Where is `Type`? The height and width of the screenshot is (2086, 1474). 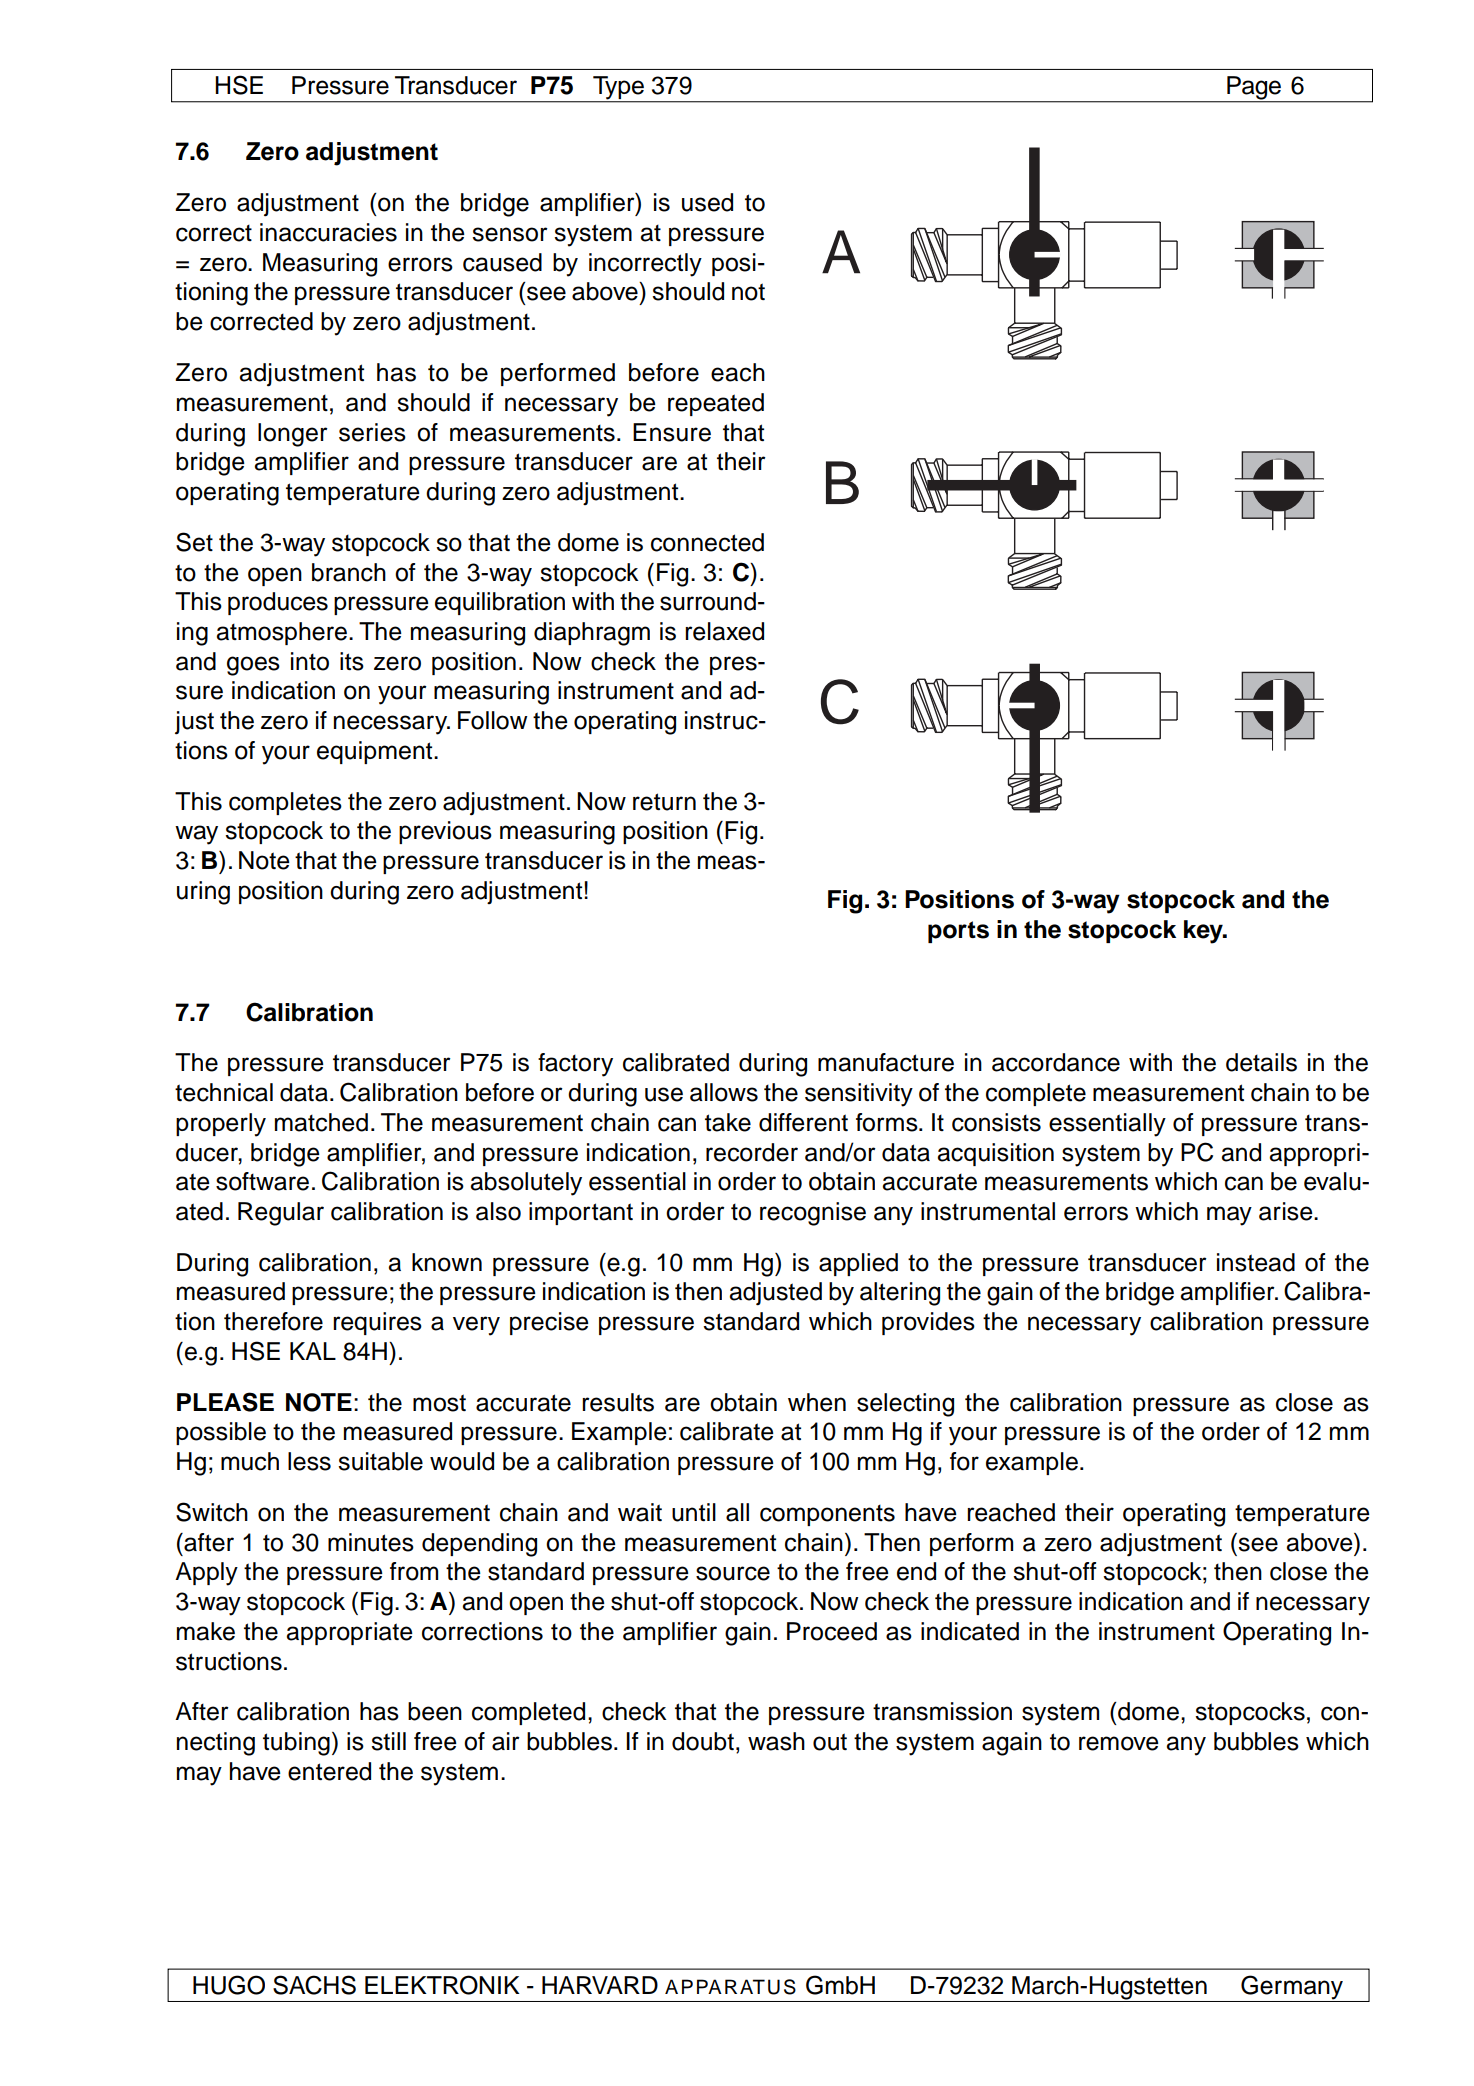
Type is located at coordinates (618, 89).
